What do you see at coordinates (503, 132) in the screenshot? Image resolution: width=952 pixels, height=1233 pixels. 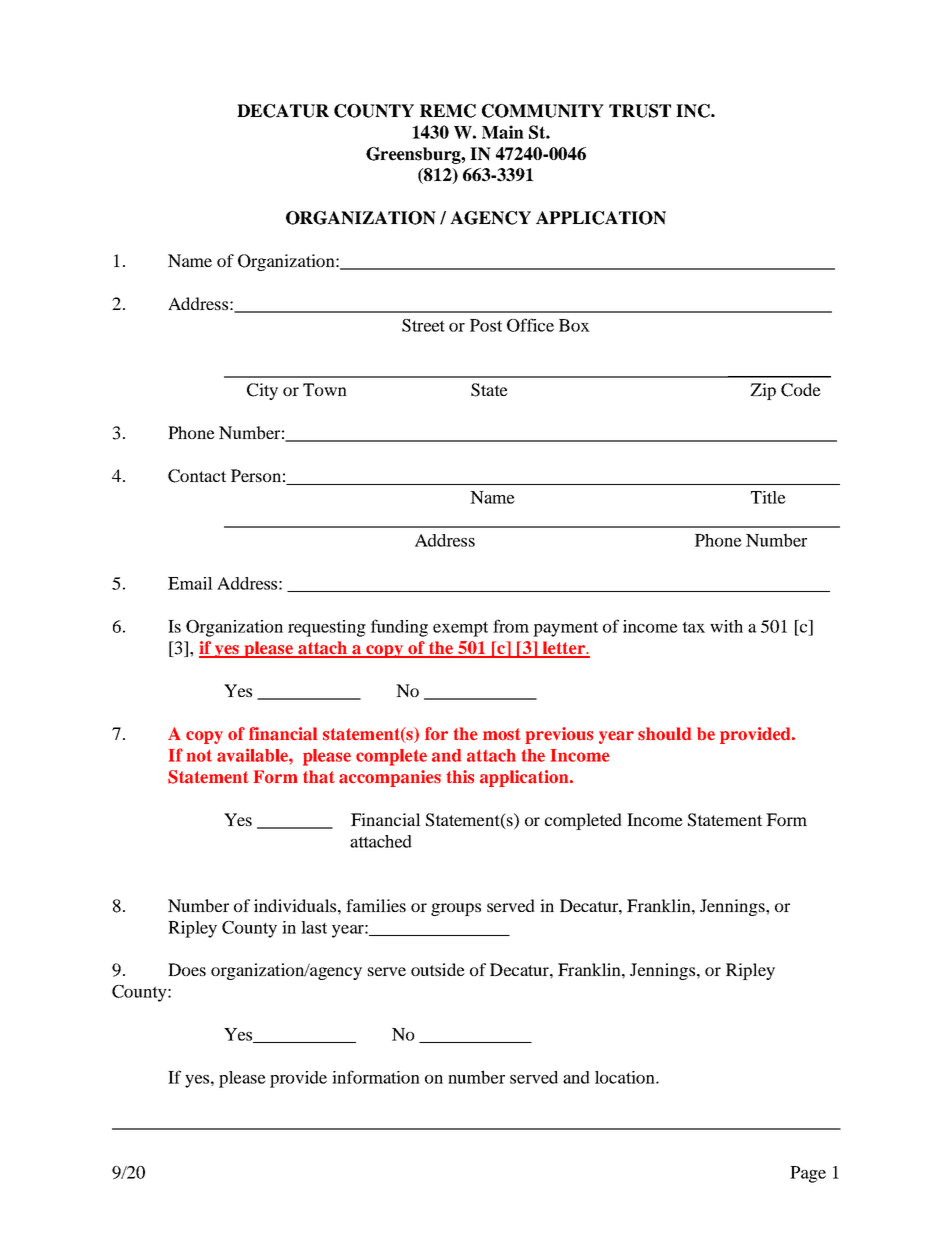 I see `Main` at bounding box center [503, 132].
